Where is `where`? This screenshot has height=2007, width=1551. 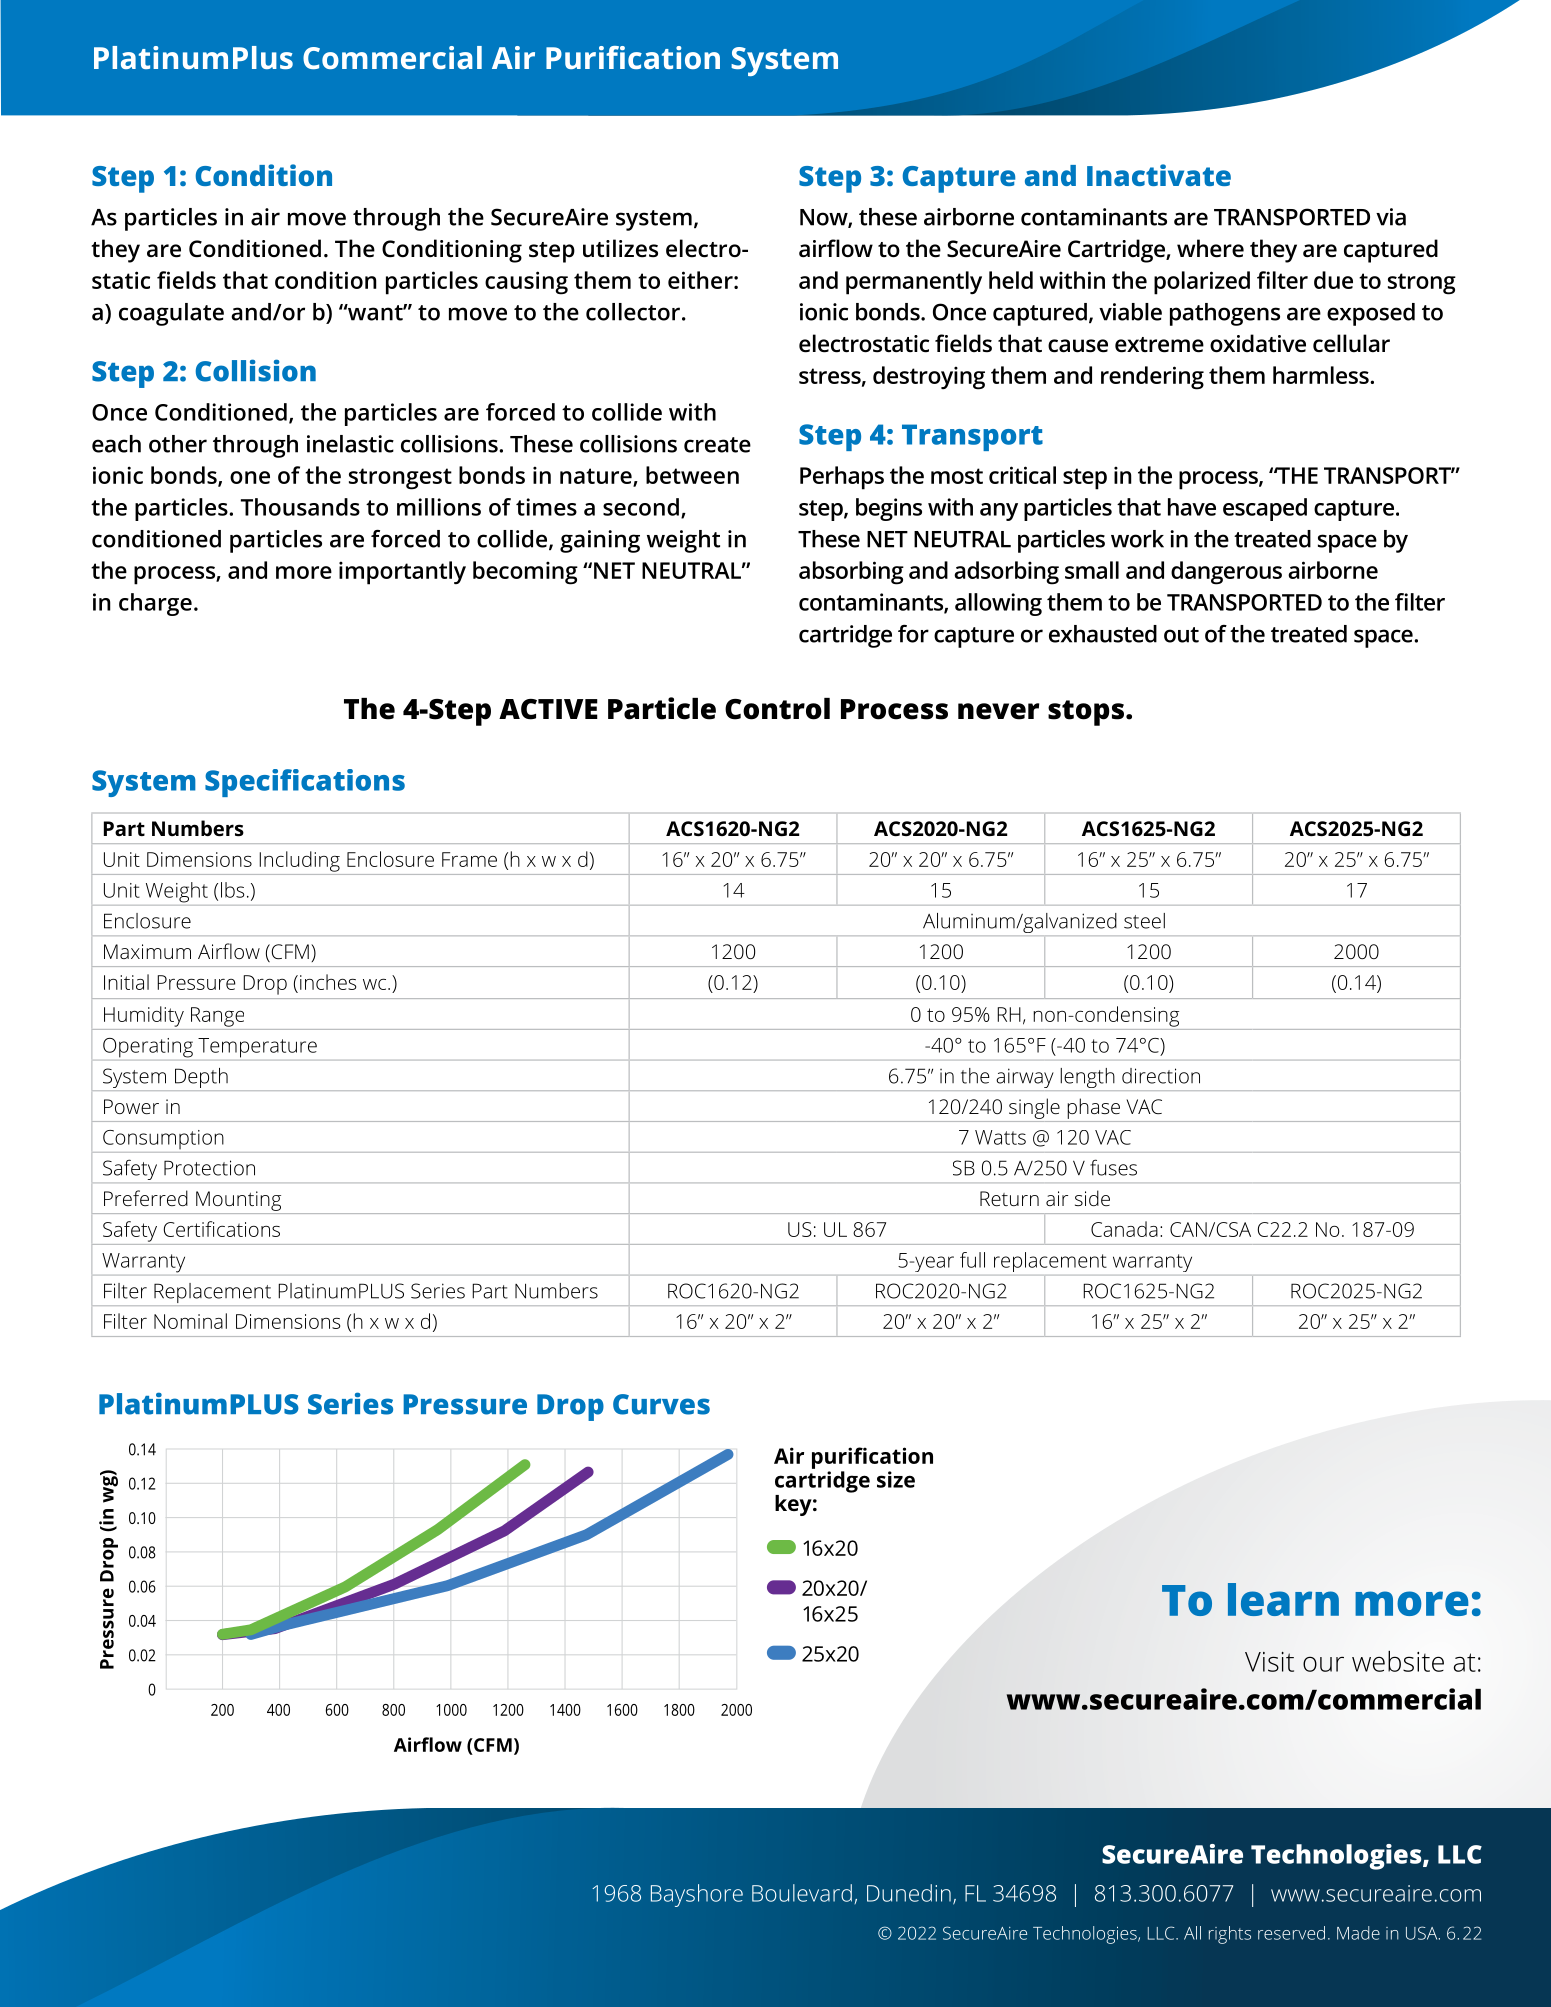
where is located at coordinates (1210, 248).
